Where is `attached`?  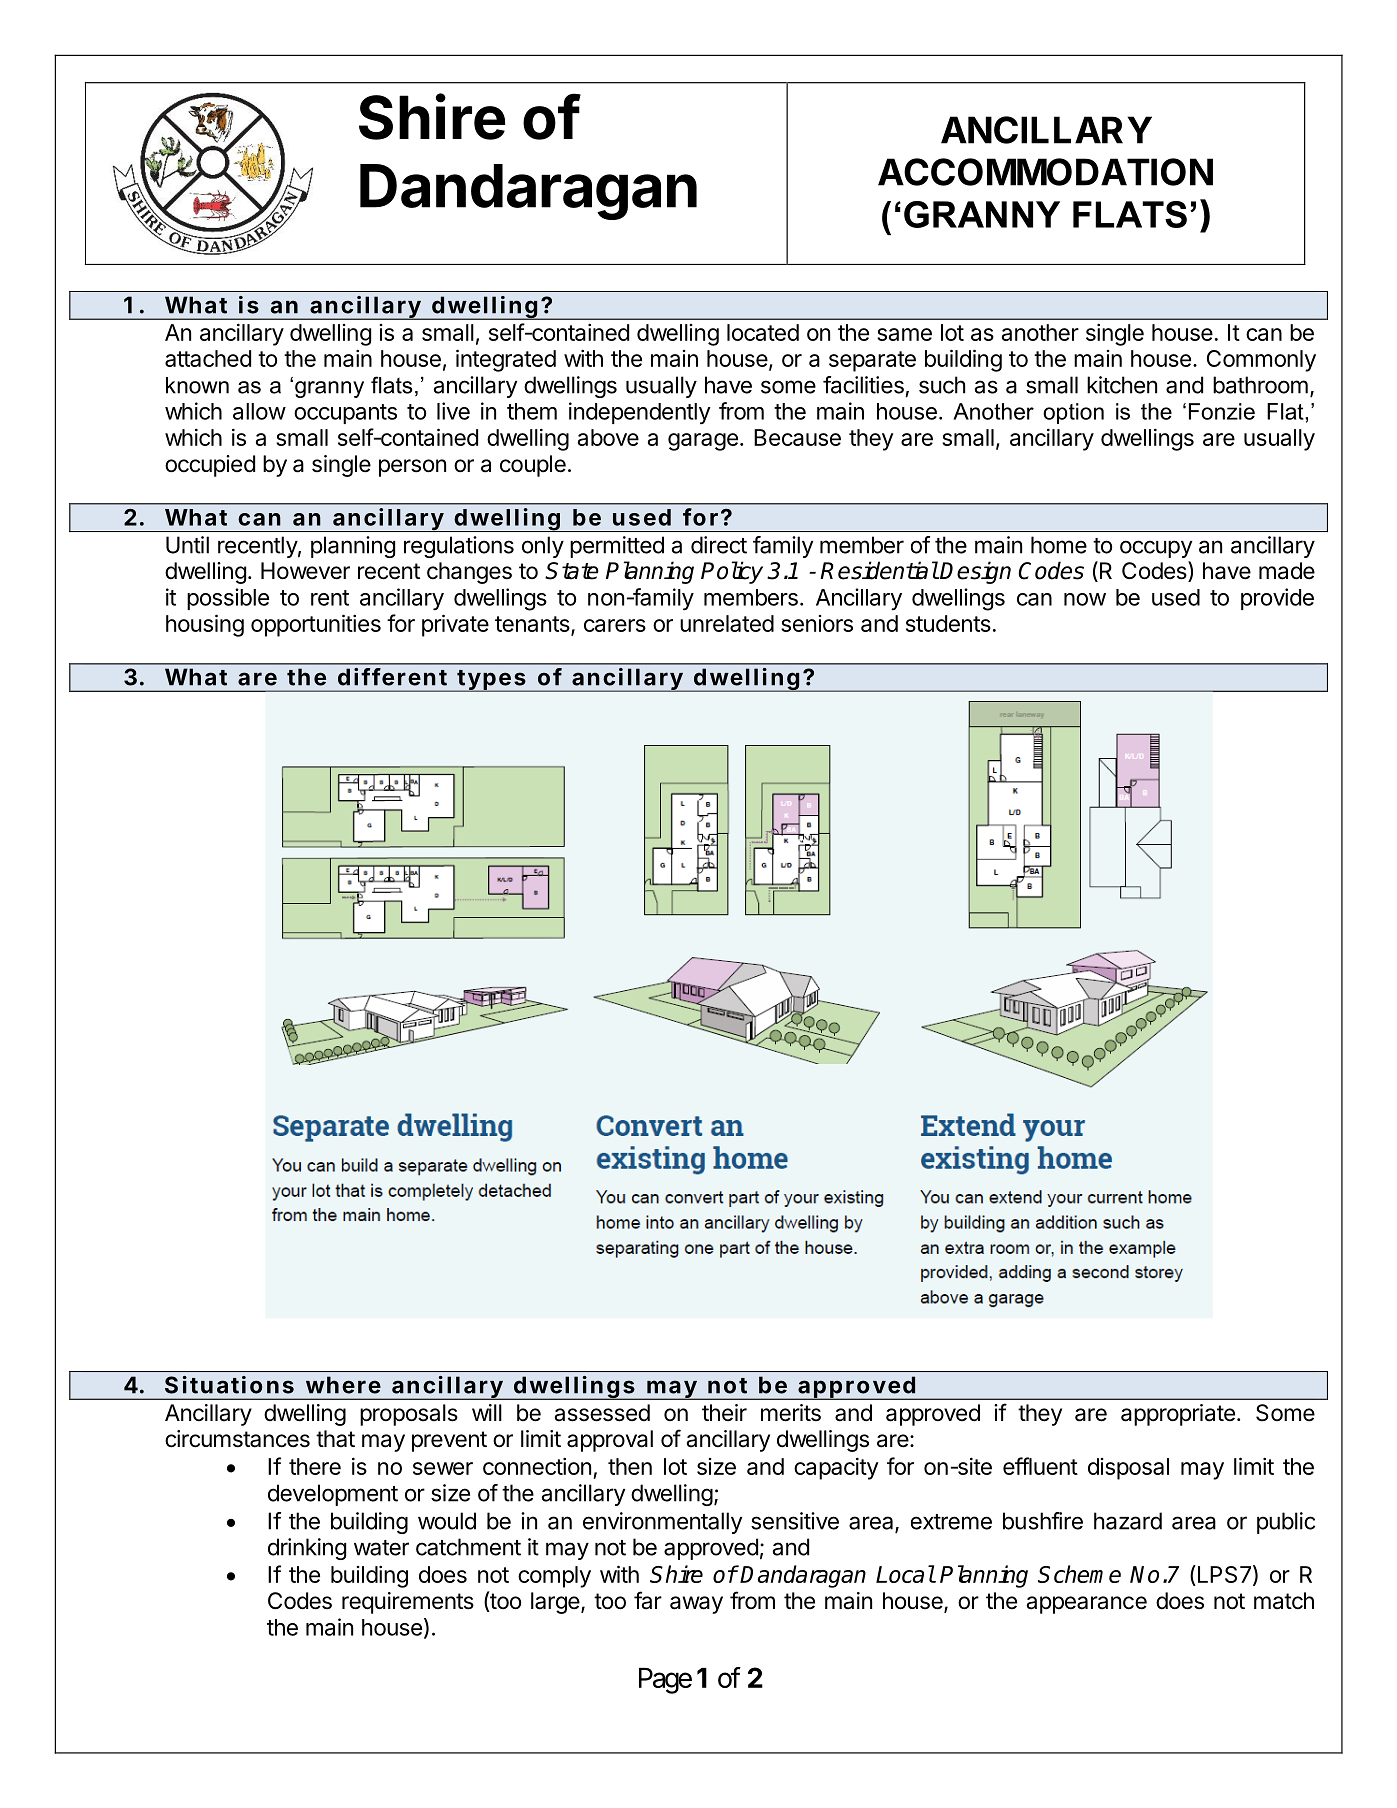
attached is located at coordinates (208, 358).
